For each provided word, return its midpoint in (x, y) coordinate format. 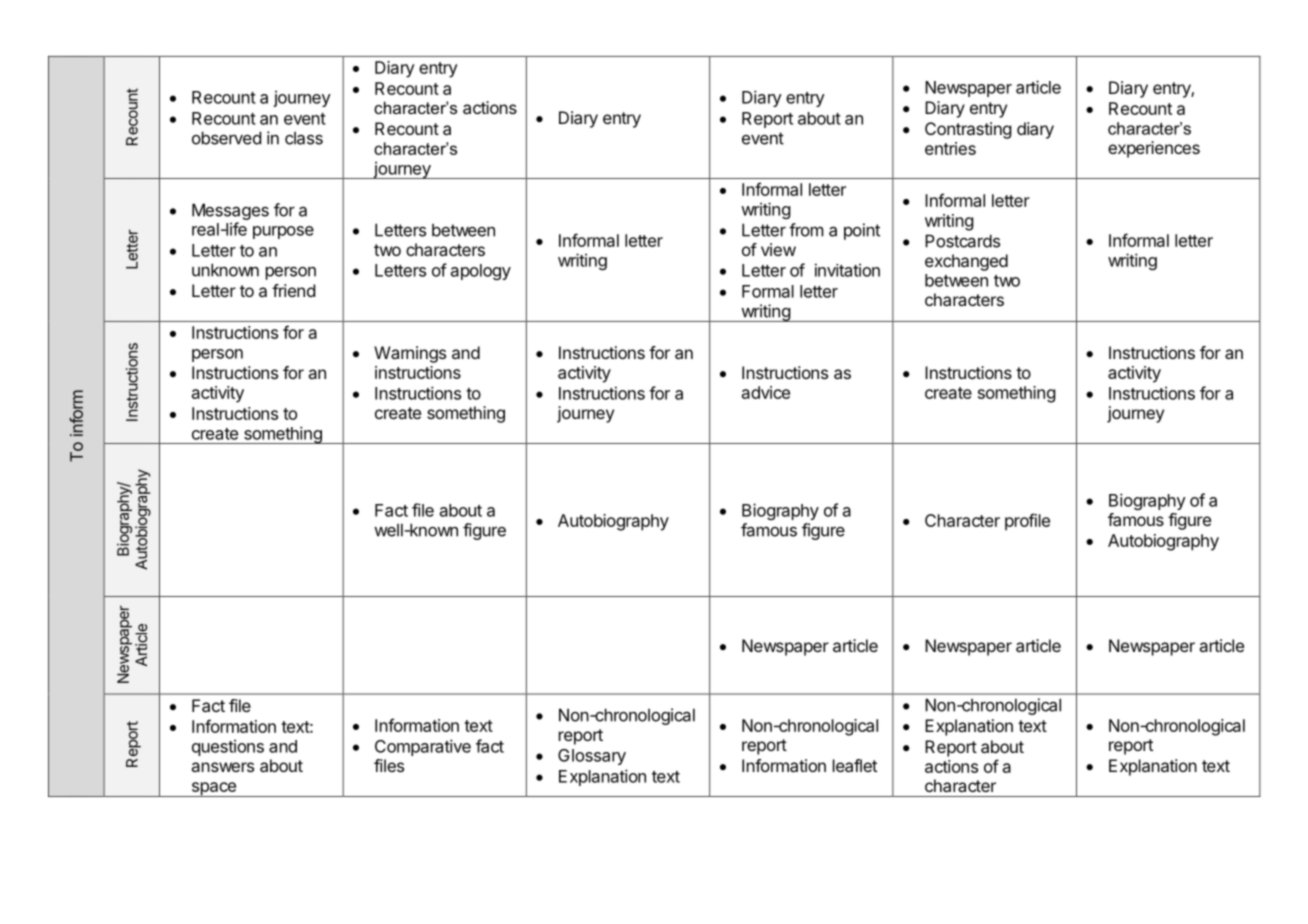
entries (950, 148)
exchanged (966, 262)
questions (228, 747)
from (806, 230)
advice (766, 392)
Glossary (592, 757)
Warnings (410, 354)
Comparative (423, 747)
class (304, 138)
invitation (847, 270)
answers (222, 767)
